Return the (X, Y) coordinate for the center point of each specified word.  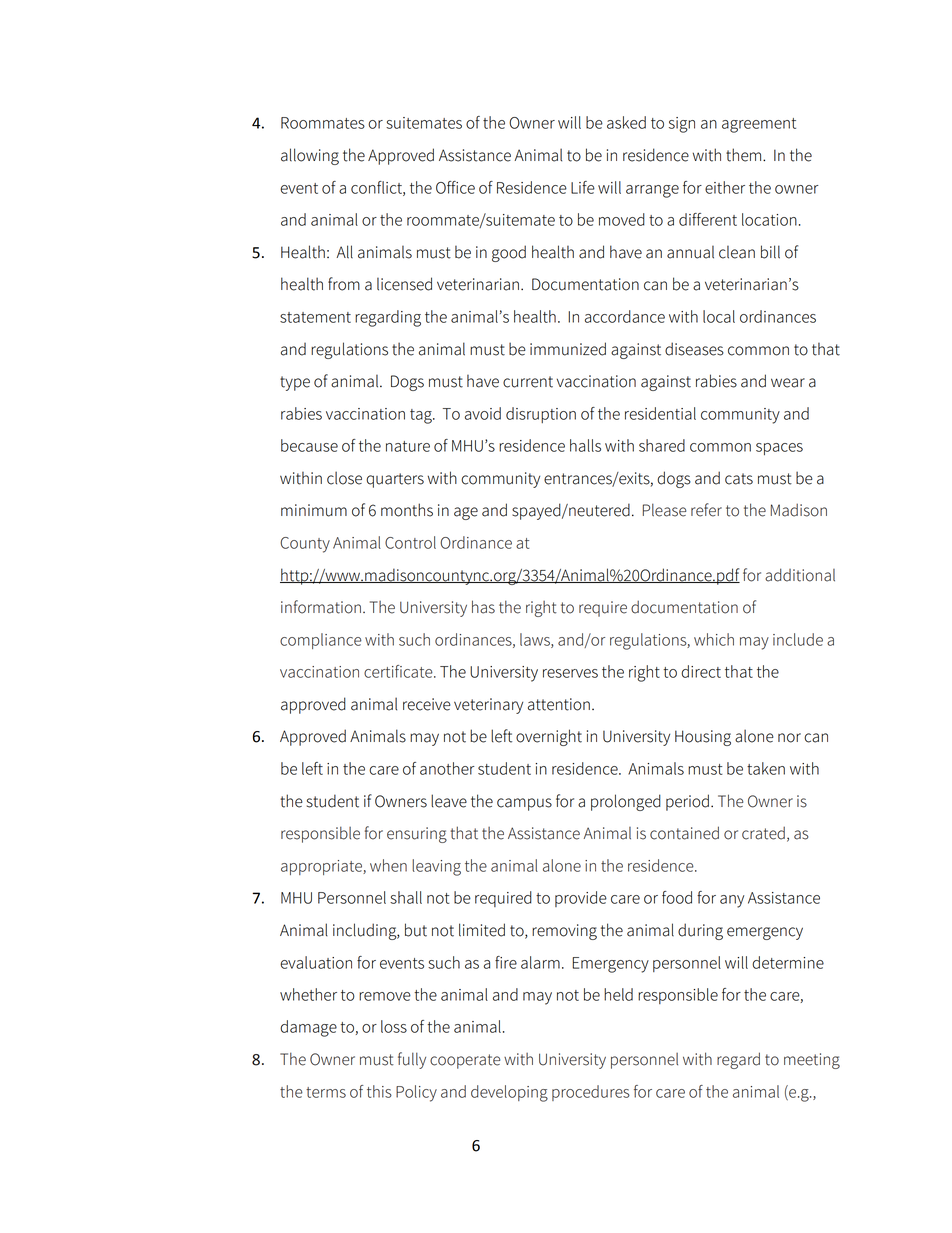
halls (585, 445)
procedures (591, 1093)
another (447, 768)
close (344, 478)
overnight (549, 737)
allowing (310, 156)
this (379, 1091)
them (743, 155)
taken (766, 768)
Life (583, 187)
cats (739, 479)
